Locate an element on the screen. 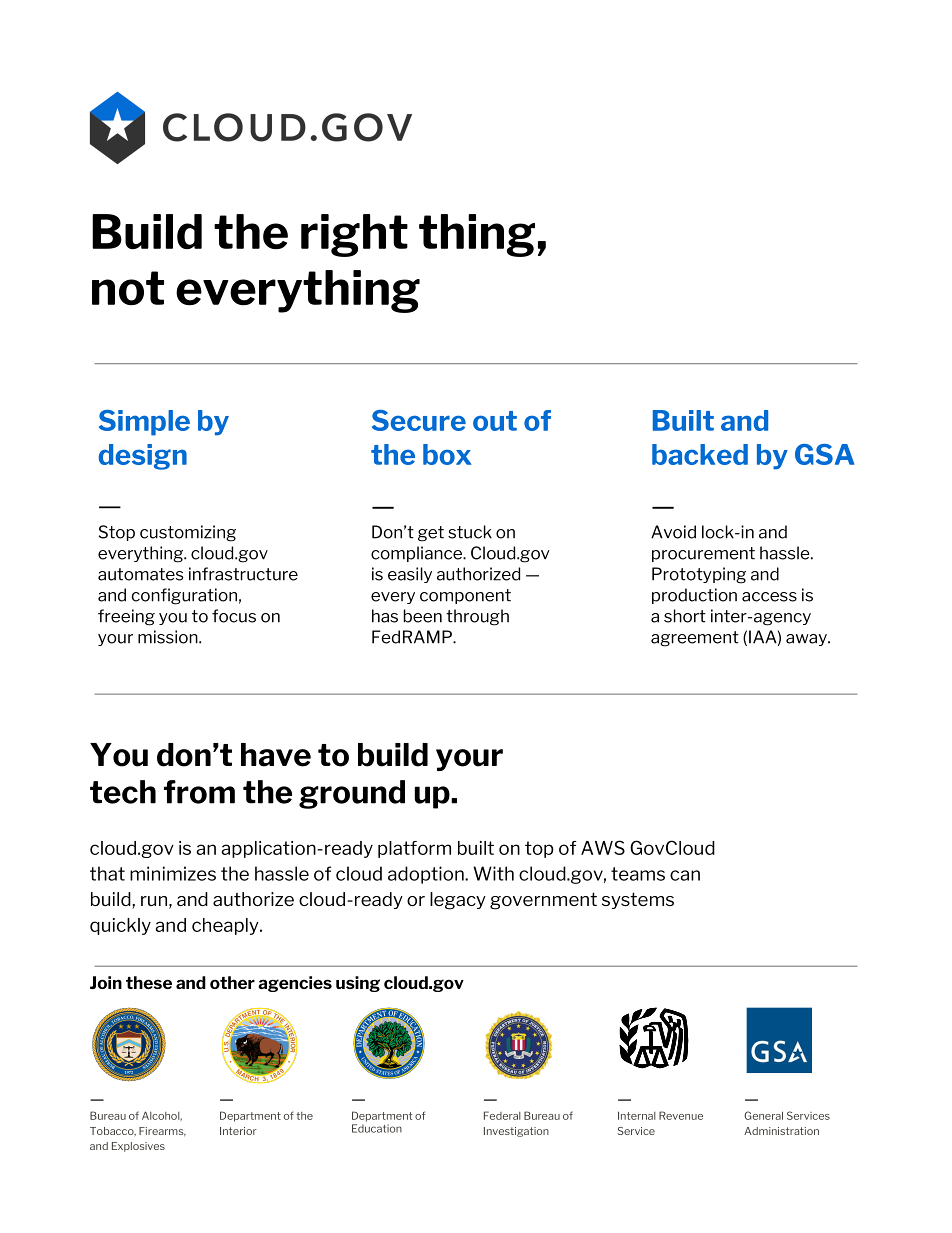  General is located at coordinates (763, 1115).
